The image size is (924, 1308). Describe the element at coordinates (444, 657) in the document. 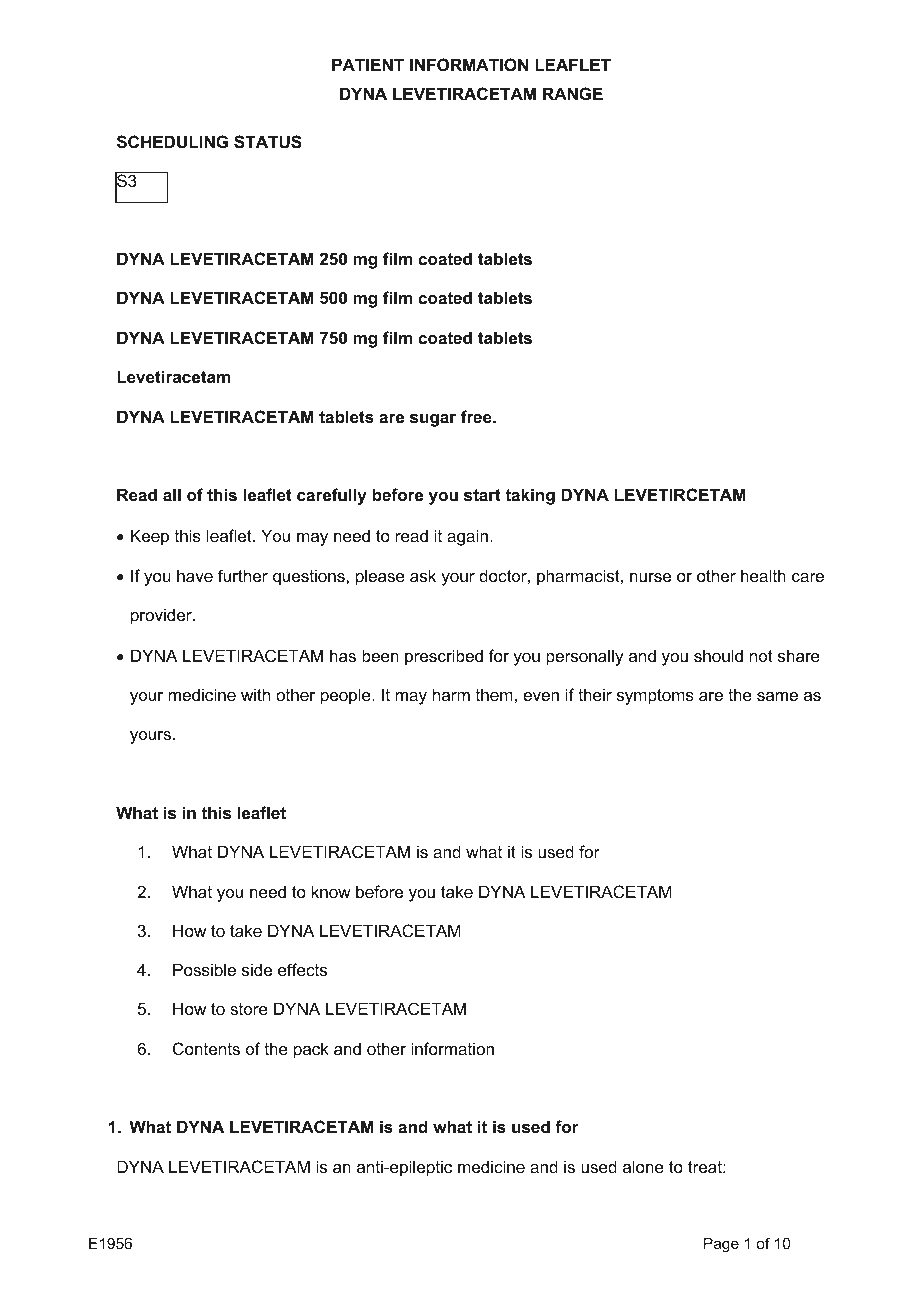

I see `prescribed` at that location.
